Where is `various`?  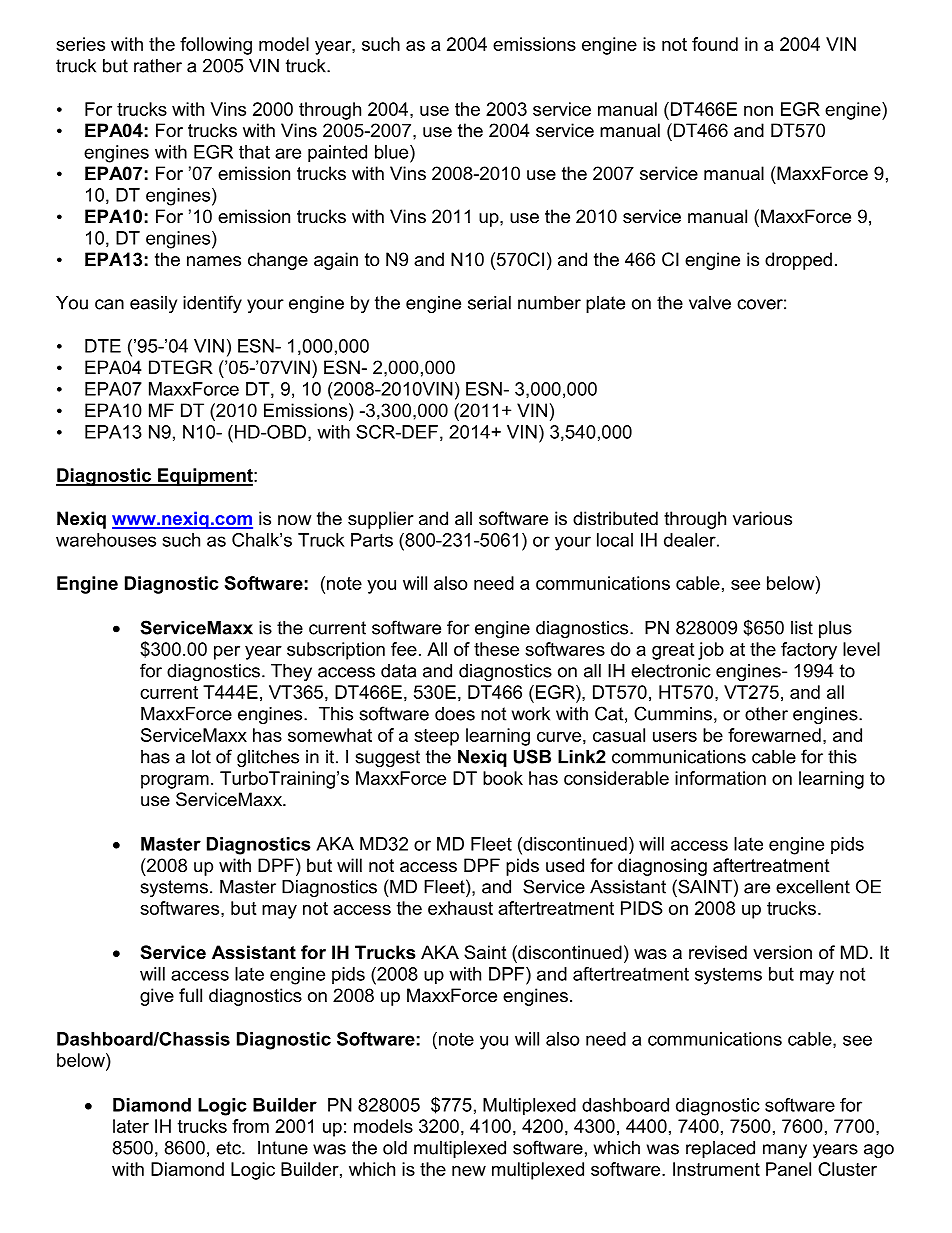
various is located at coordinates (762, 518).
